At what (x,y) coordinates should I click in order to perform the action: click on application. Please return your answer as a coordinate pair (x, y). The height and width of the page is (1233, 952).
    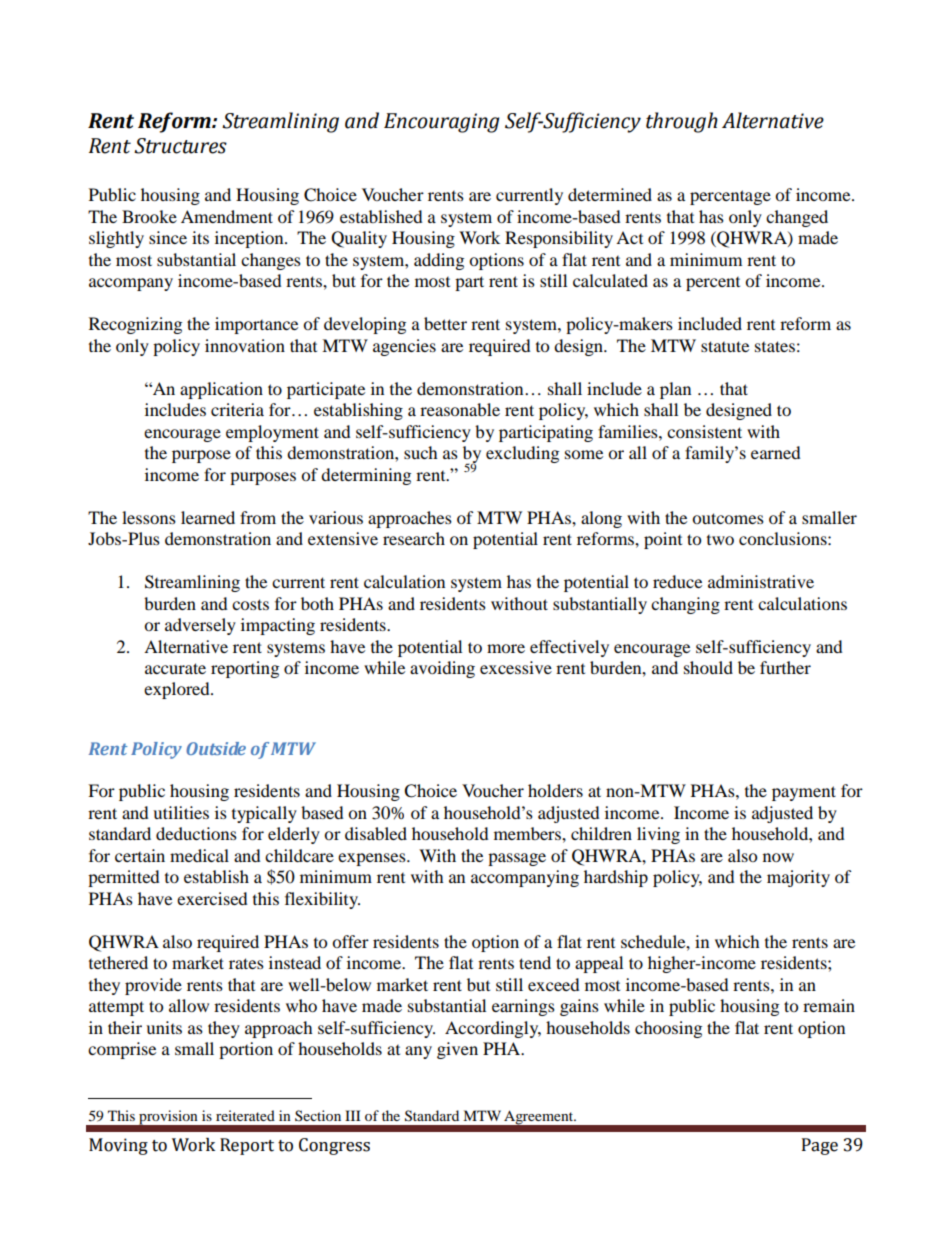
    Looking at the image, I should click on (221, 390).
